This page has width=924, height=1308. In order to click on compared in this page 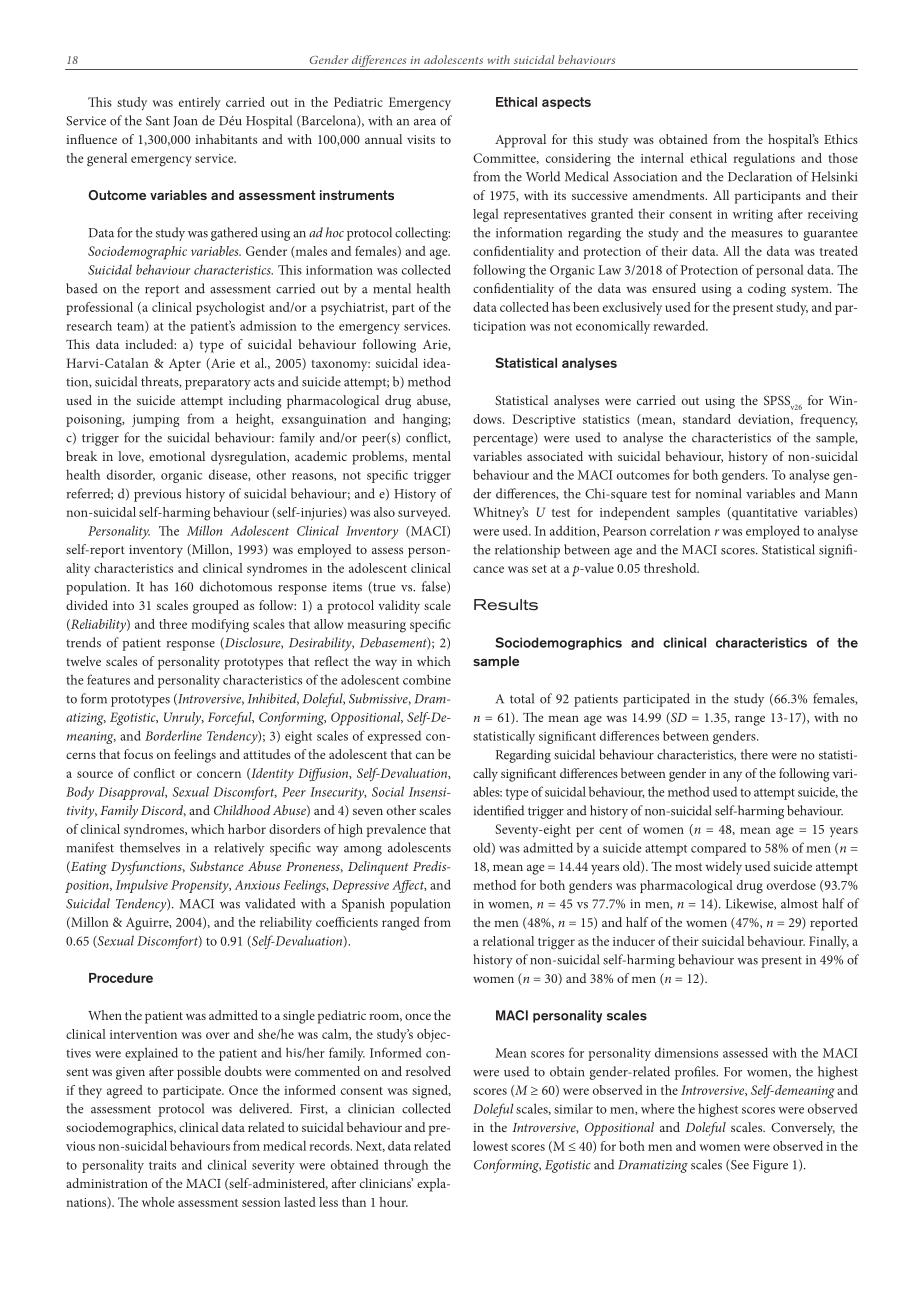, I will do `click(718, 849)`.
